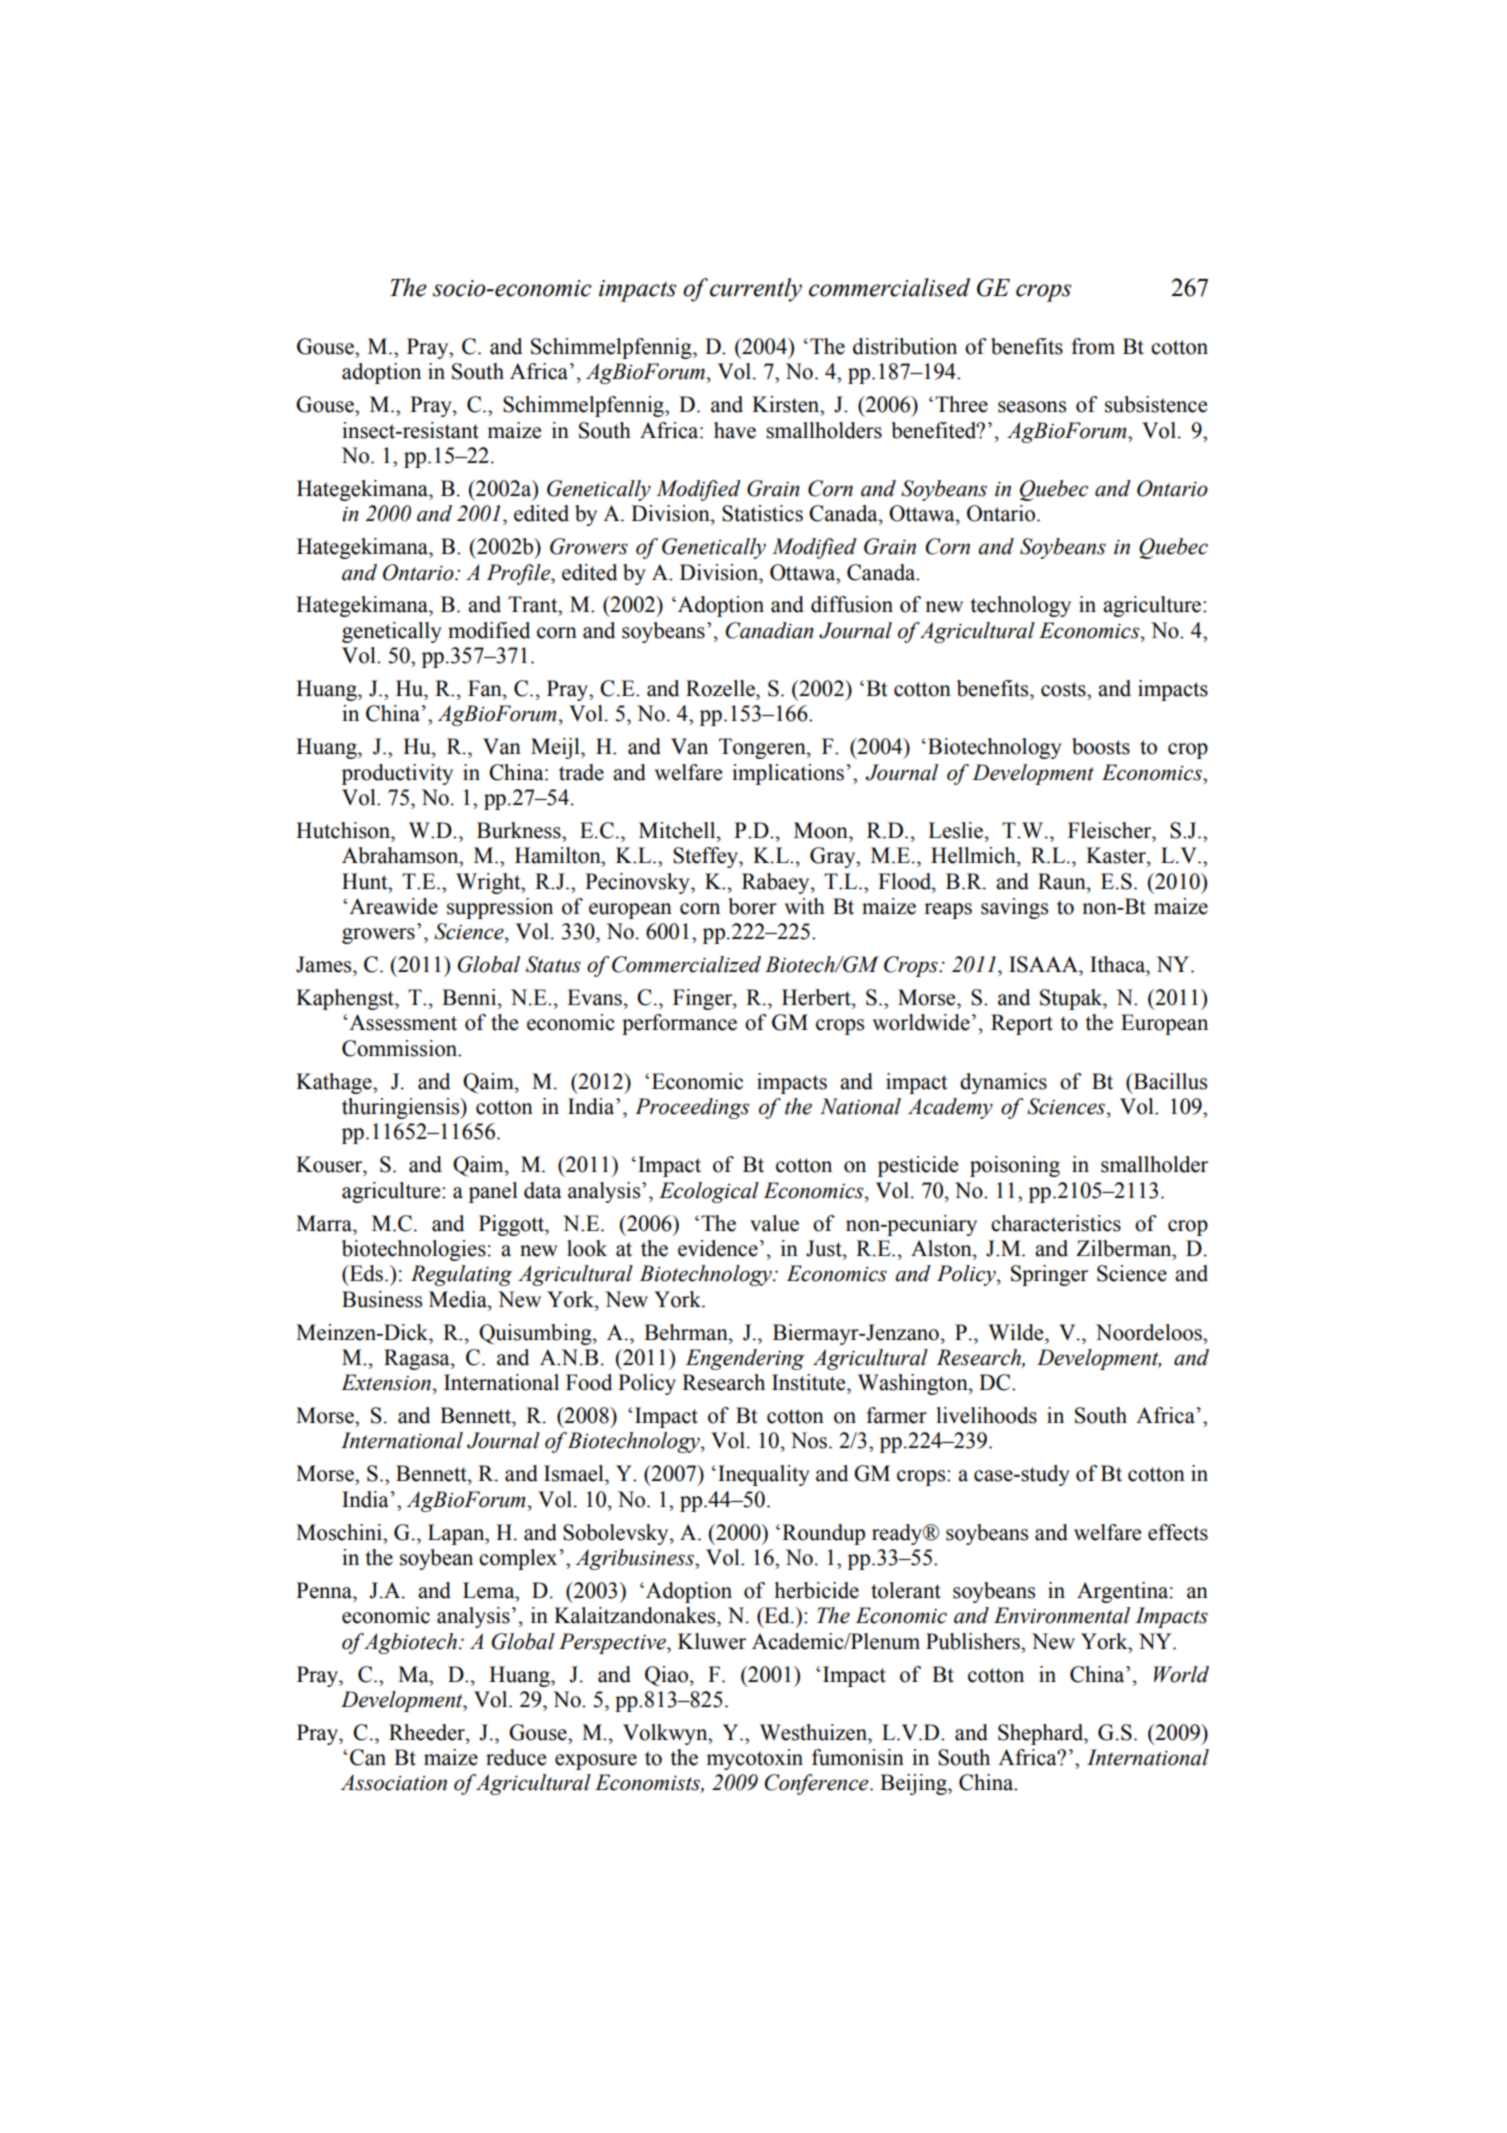 Image resolution: width=1507 pixels, height=2133 pixels. I want to click on Wilde, so click(1017, 1332).
